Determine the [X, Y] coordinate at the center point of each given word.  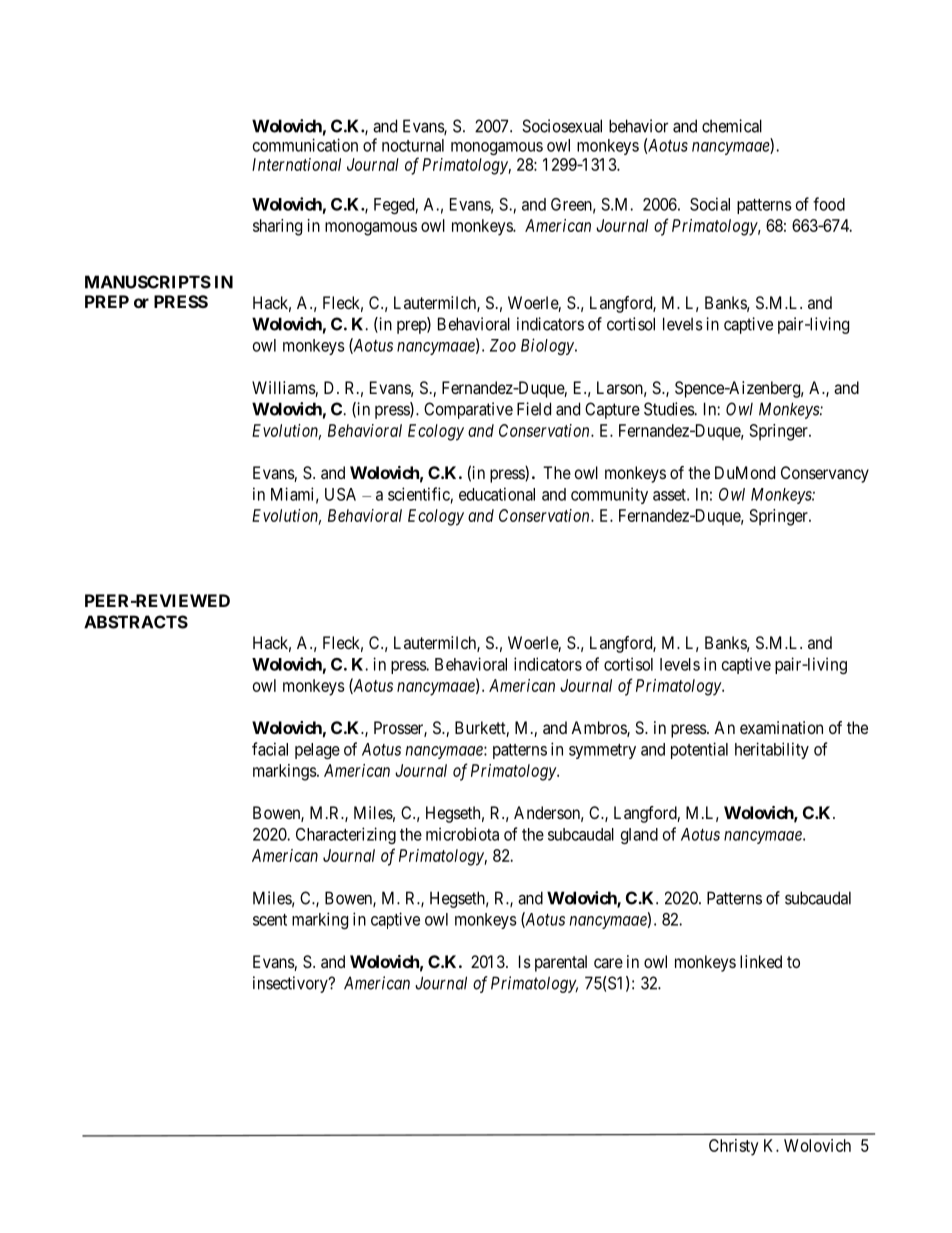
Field [534, 409]
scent [270, 920]
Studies [669, 409]
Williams [284, 389]
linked [761, 961]
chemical [732, 126]
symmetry [602, 751]
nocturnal [413, 145]
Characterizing [346, 835]
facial [270, 749]
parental [561, 963]
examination [781, 727]
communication [305, 145]
